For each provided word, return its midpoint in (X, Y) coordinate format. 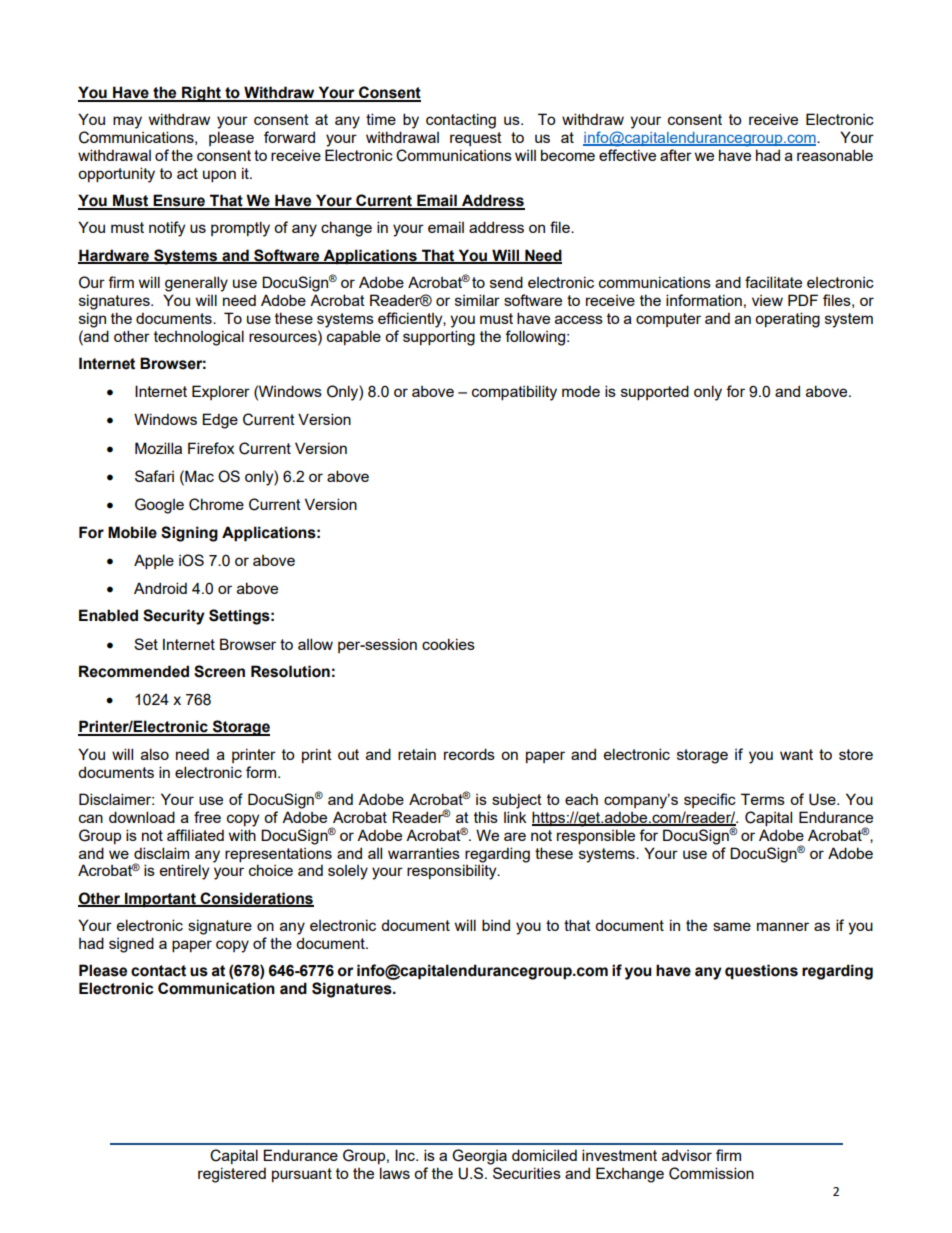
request (476, 139)
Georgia (479, 1157)
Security (174, 617)
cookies (448, 644)
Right (201, 94)
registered (232, 1175)
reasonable (835, 155)
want (796, 754)
